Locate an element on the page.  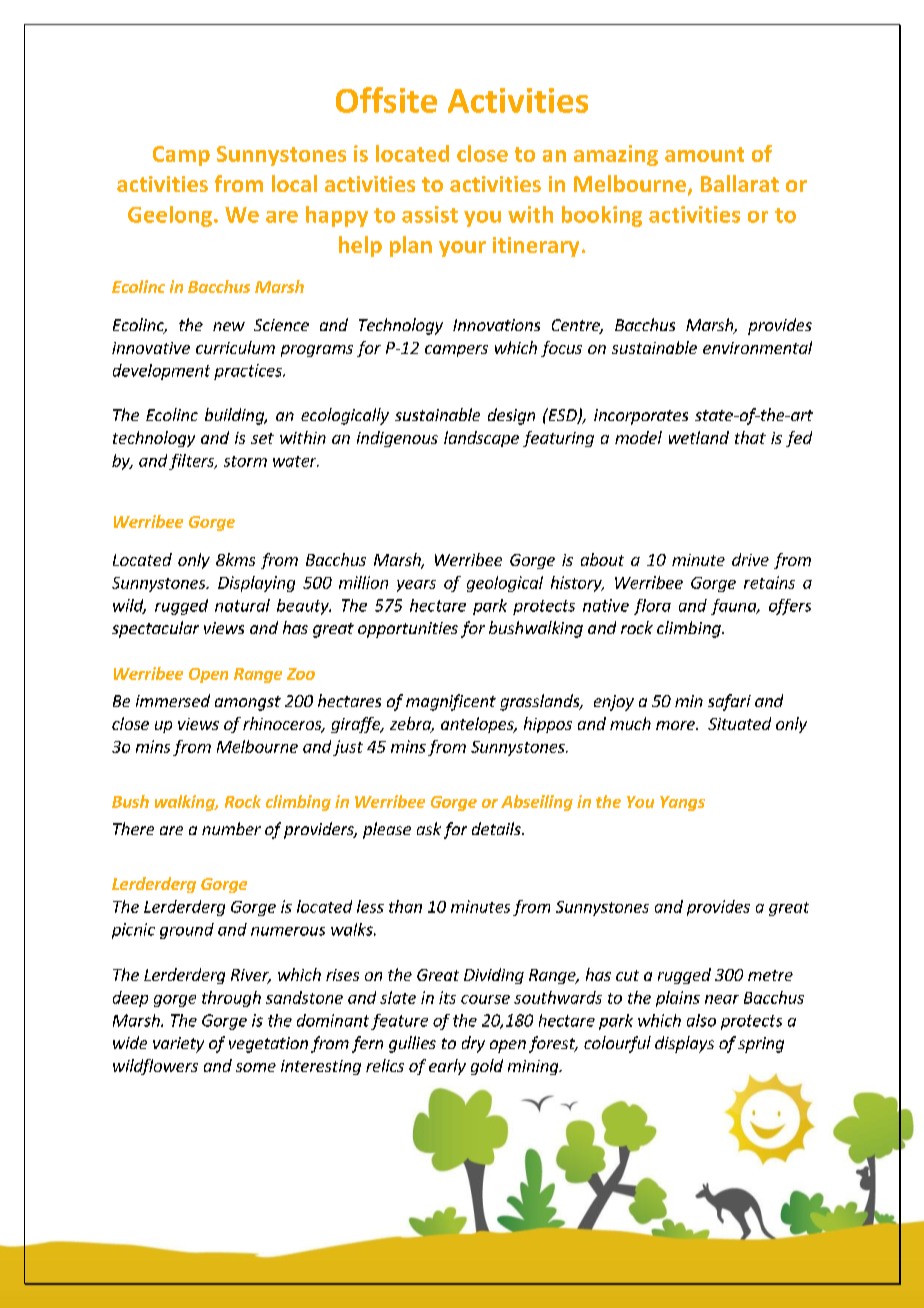
also is located at coordinates (701, 1020).
